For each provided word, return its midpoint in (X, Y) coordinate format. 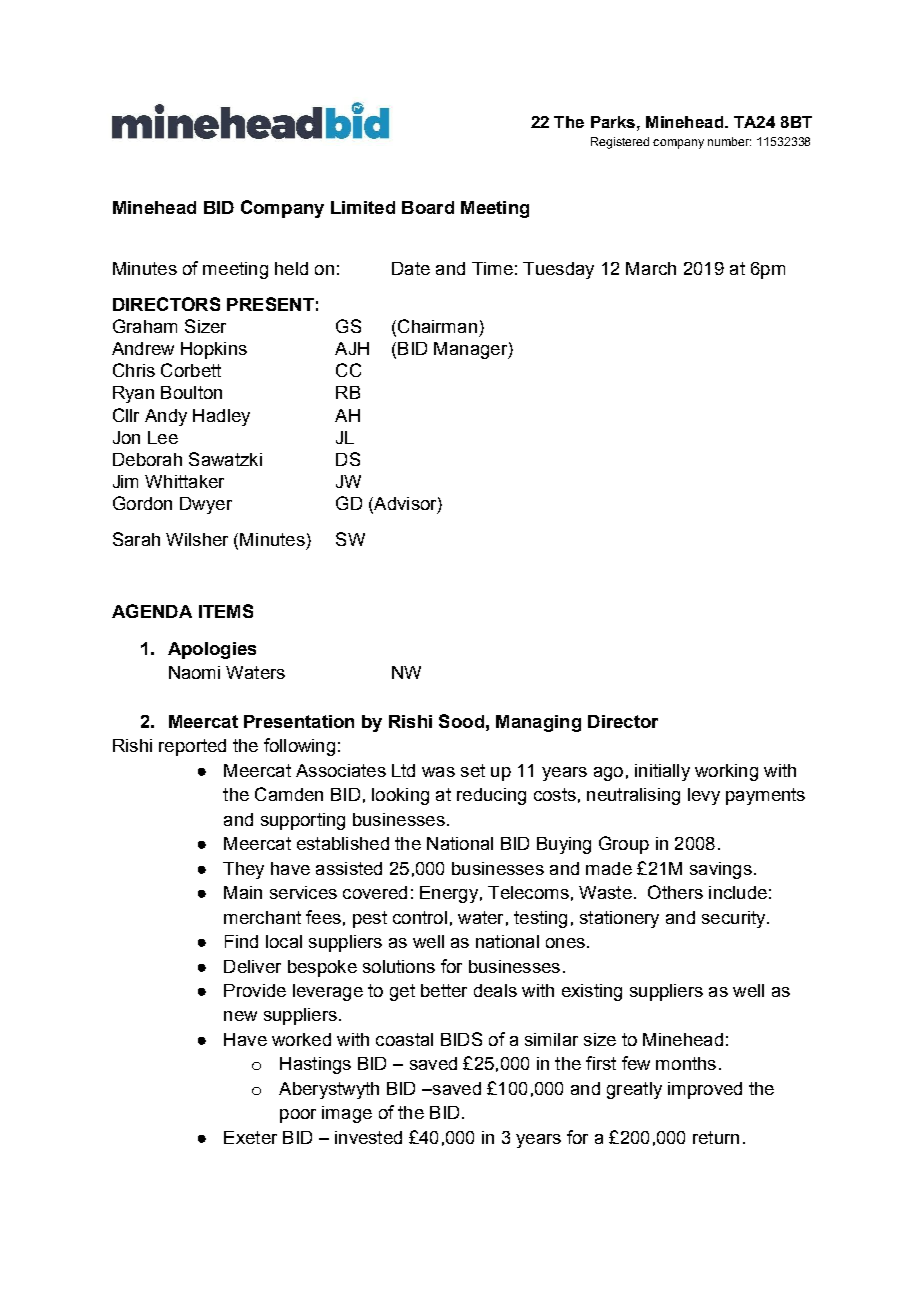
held (291, 268)
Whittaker (184, 481)
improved (705, 1090)
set (473, 770)
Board (428, 207)
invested (368, 1137)
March (651, 268)
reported (192, 747)
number (729, 141)
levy (704, 796)
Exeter (250, 1137)
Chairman (437, 326)
